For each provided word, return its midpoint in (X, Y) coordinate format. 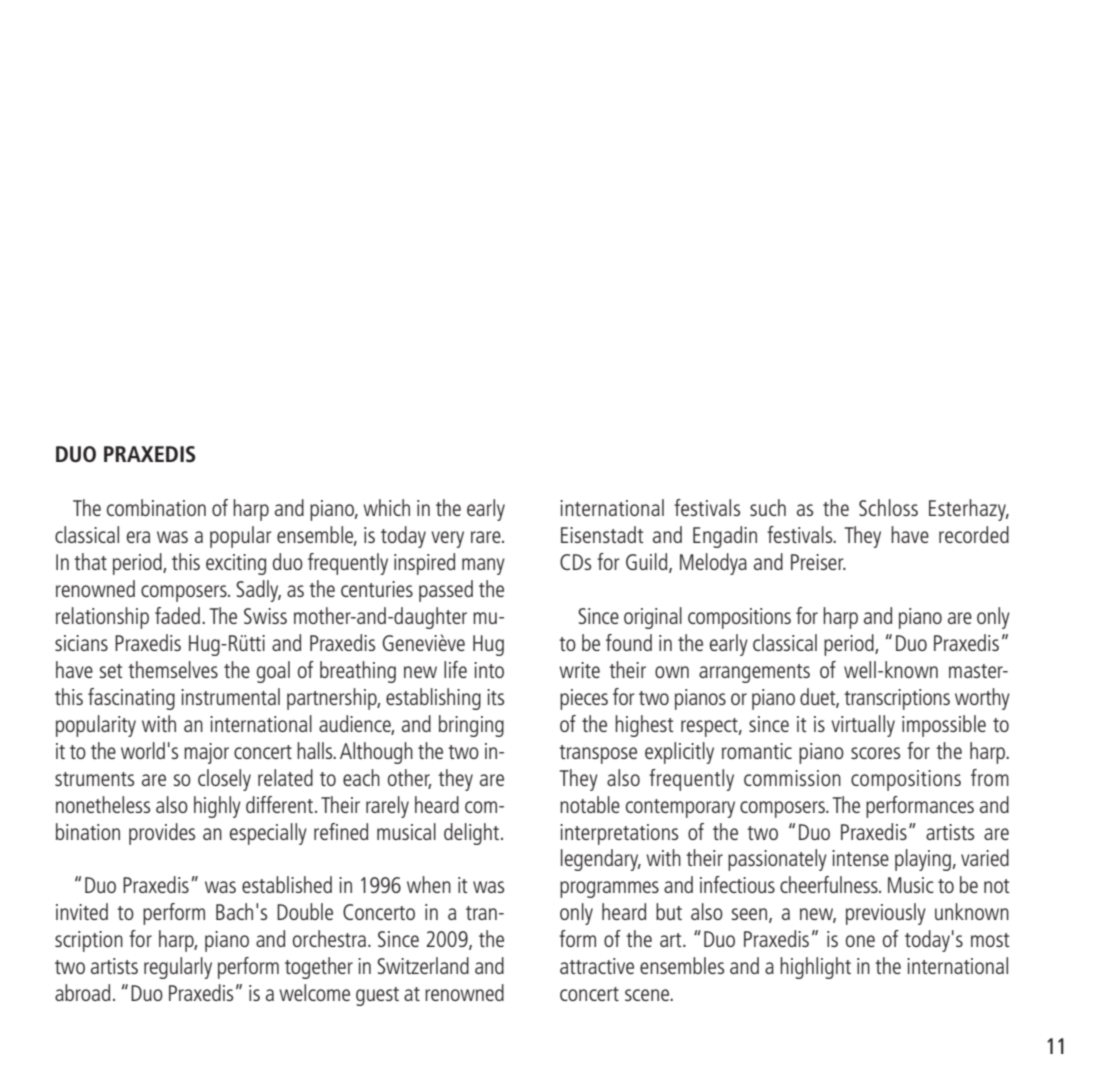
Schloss (888, 507)
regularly (178, 968)
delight (473, 834)
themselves (173, 669)
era (138, 537)
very (447, 539)
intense (860, 858)
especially (268, 834)
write (579, 670)
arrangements (754, 673)
